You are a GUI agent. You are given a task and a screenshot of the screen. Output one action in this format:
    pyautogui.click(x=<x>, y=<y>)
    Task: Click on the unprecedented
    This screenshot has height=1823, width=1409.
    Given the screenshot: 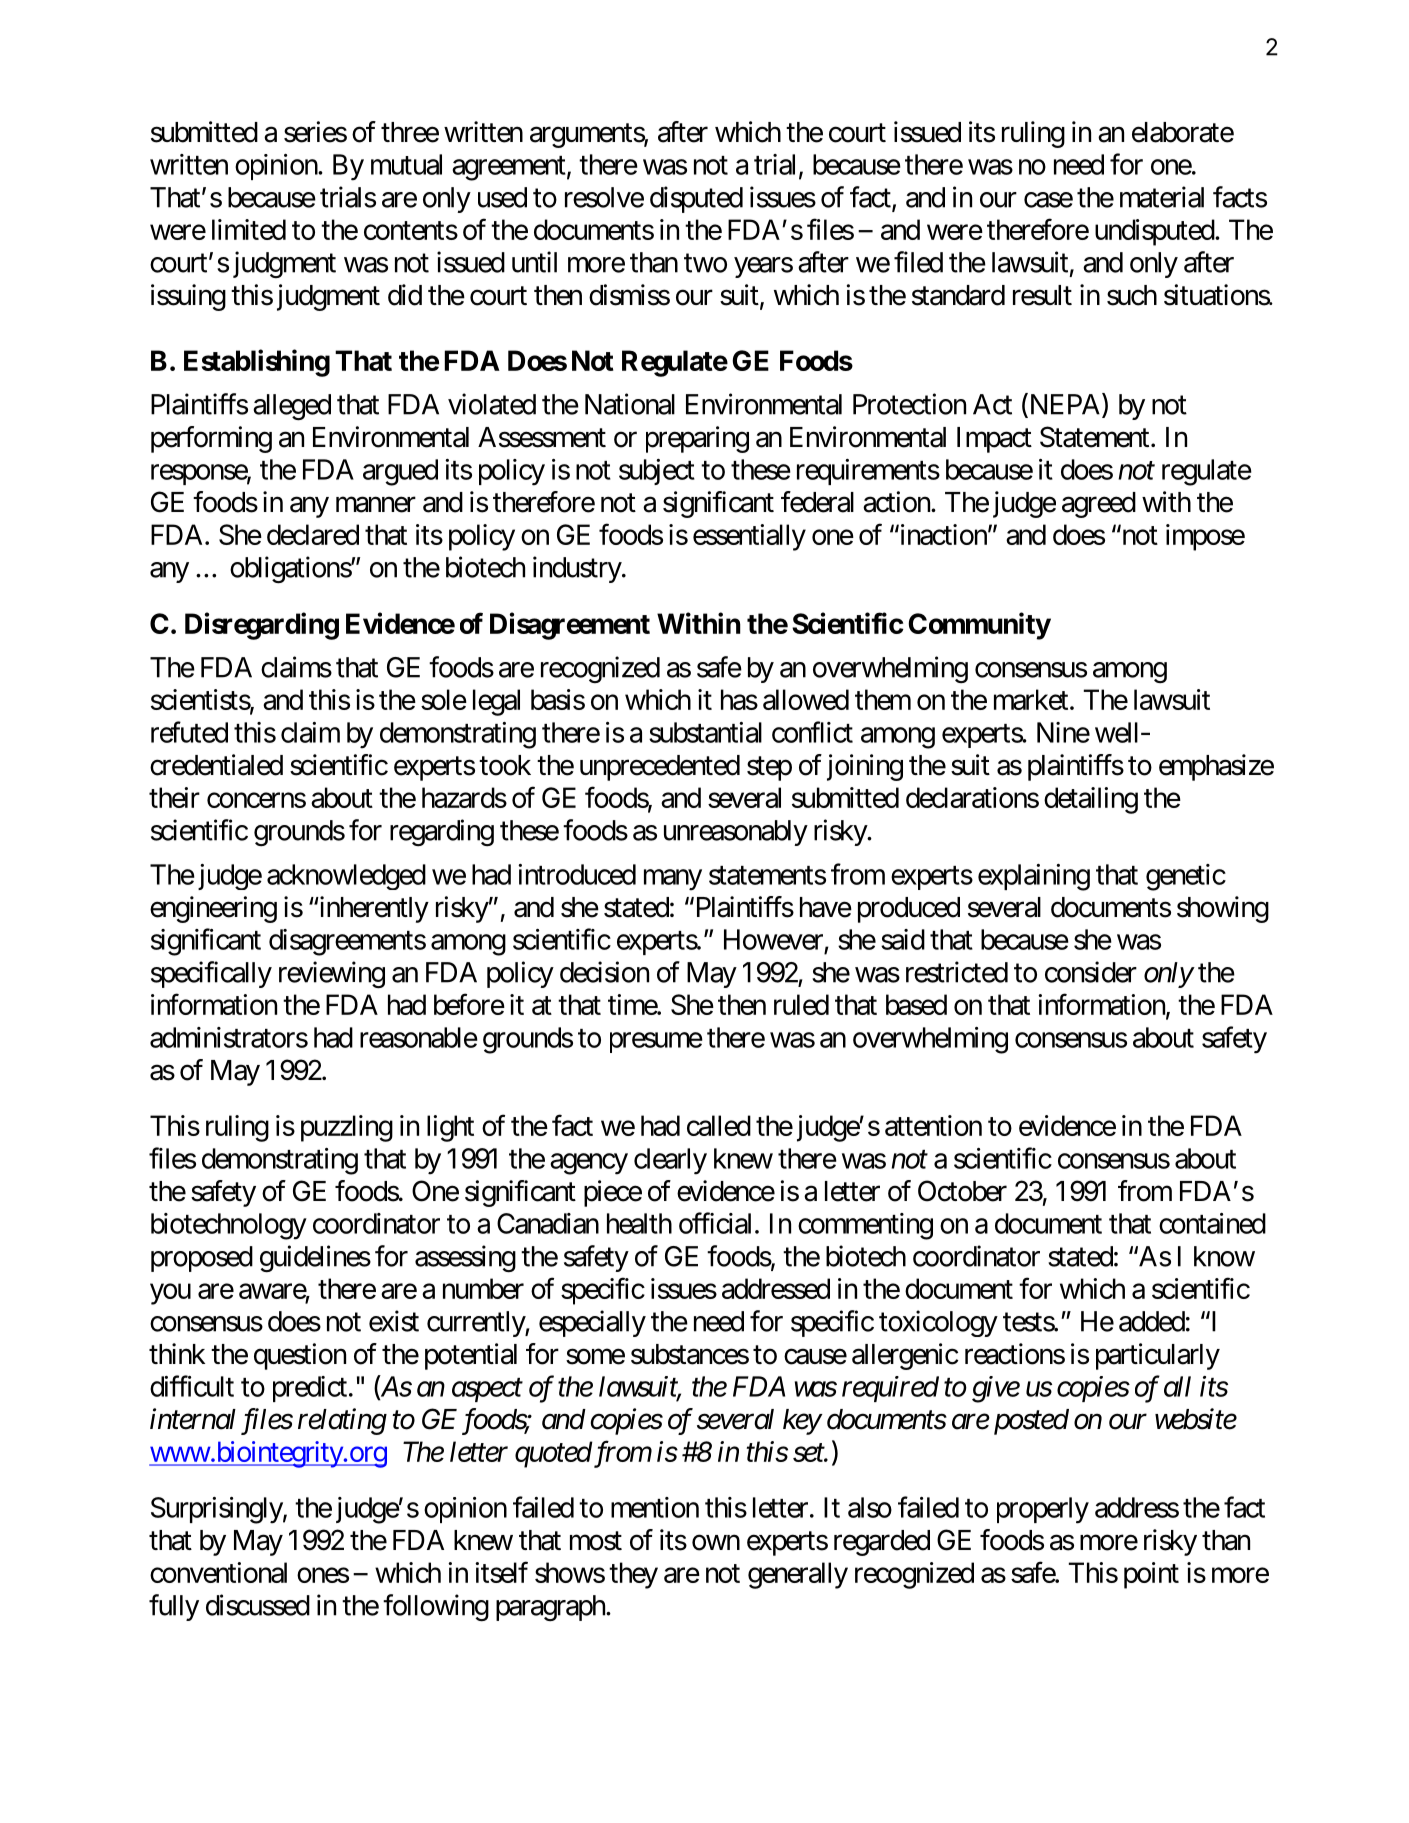 What is the action you would take?
    pyautogui.click(x=660, y=768)
